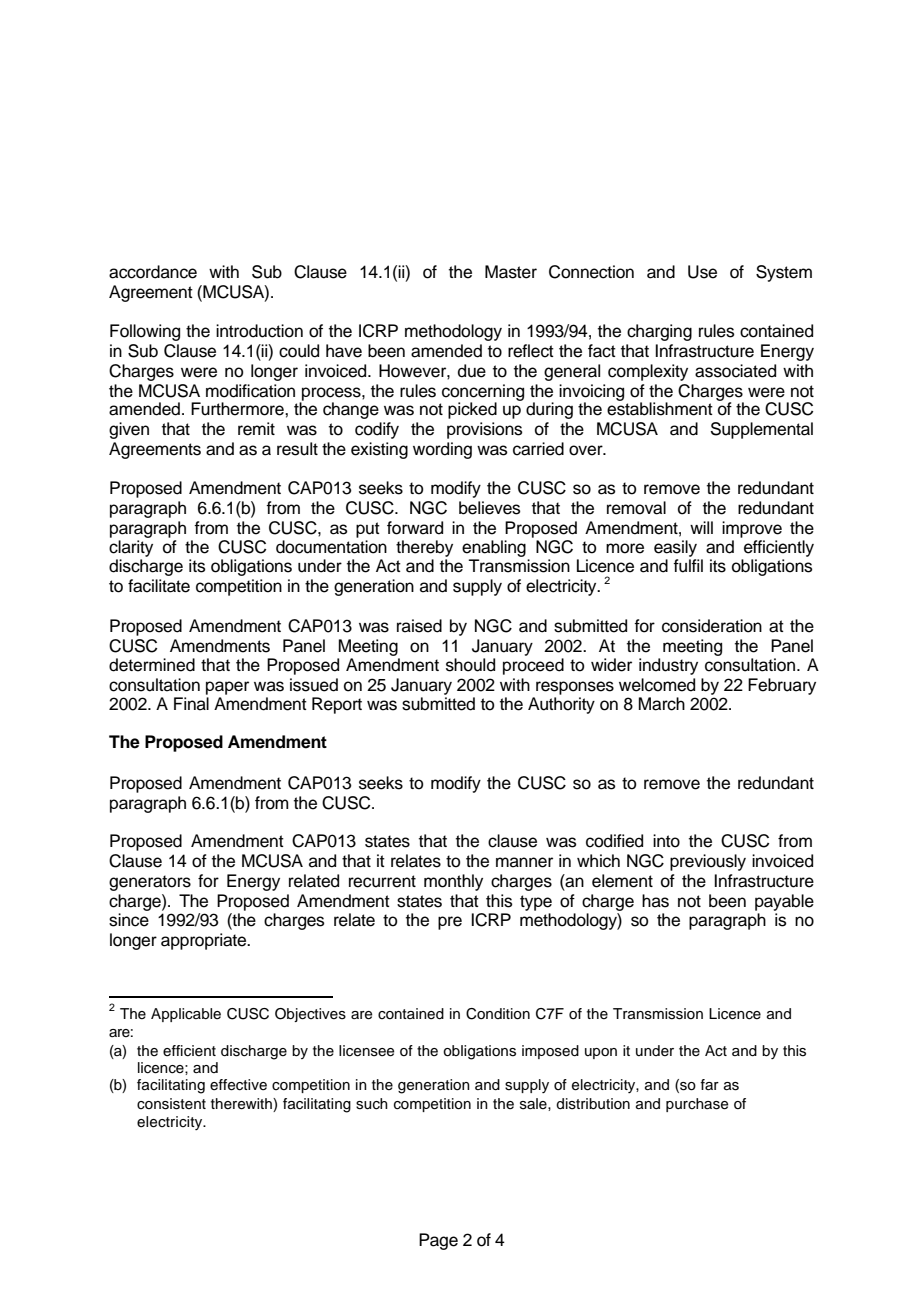  What do you see at coordinates (511, 272) in the image?
I see `Master` at bounding box center [511, 272].
